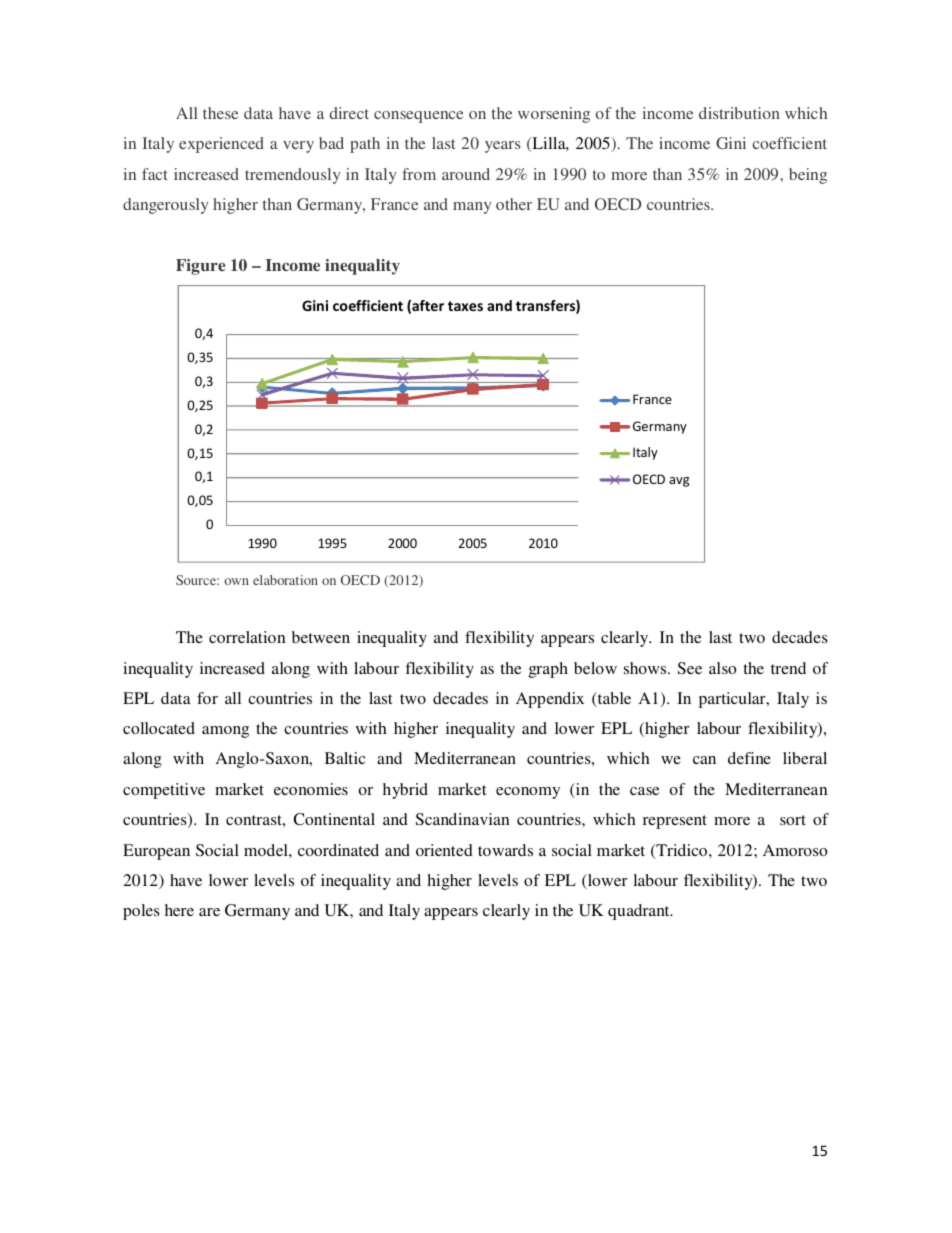 This screenshot has width=952, height=1233. What do you see at coordinates (209, 912) in the screenshot?
I see `are` at bounding box center [209, 912].
